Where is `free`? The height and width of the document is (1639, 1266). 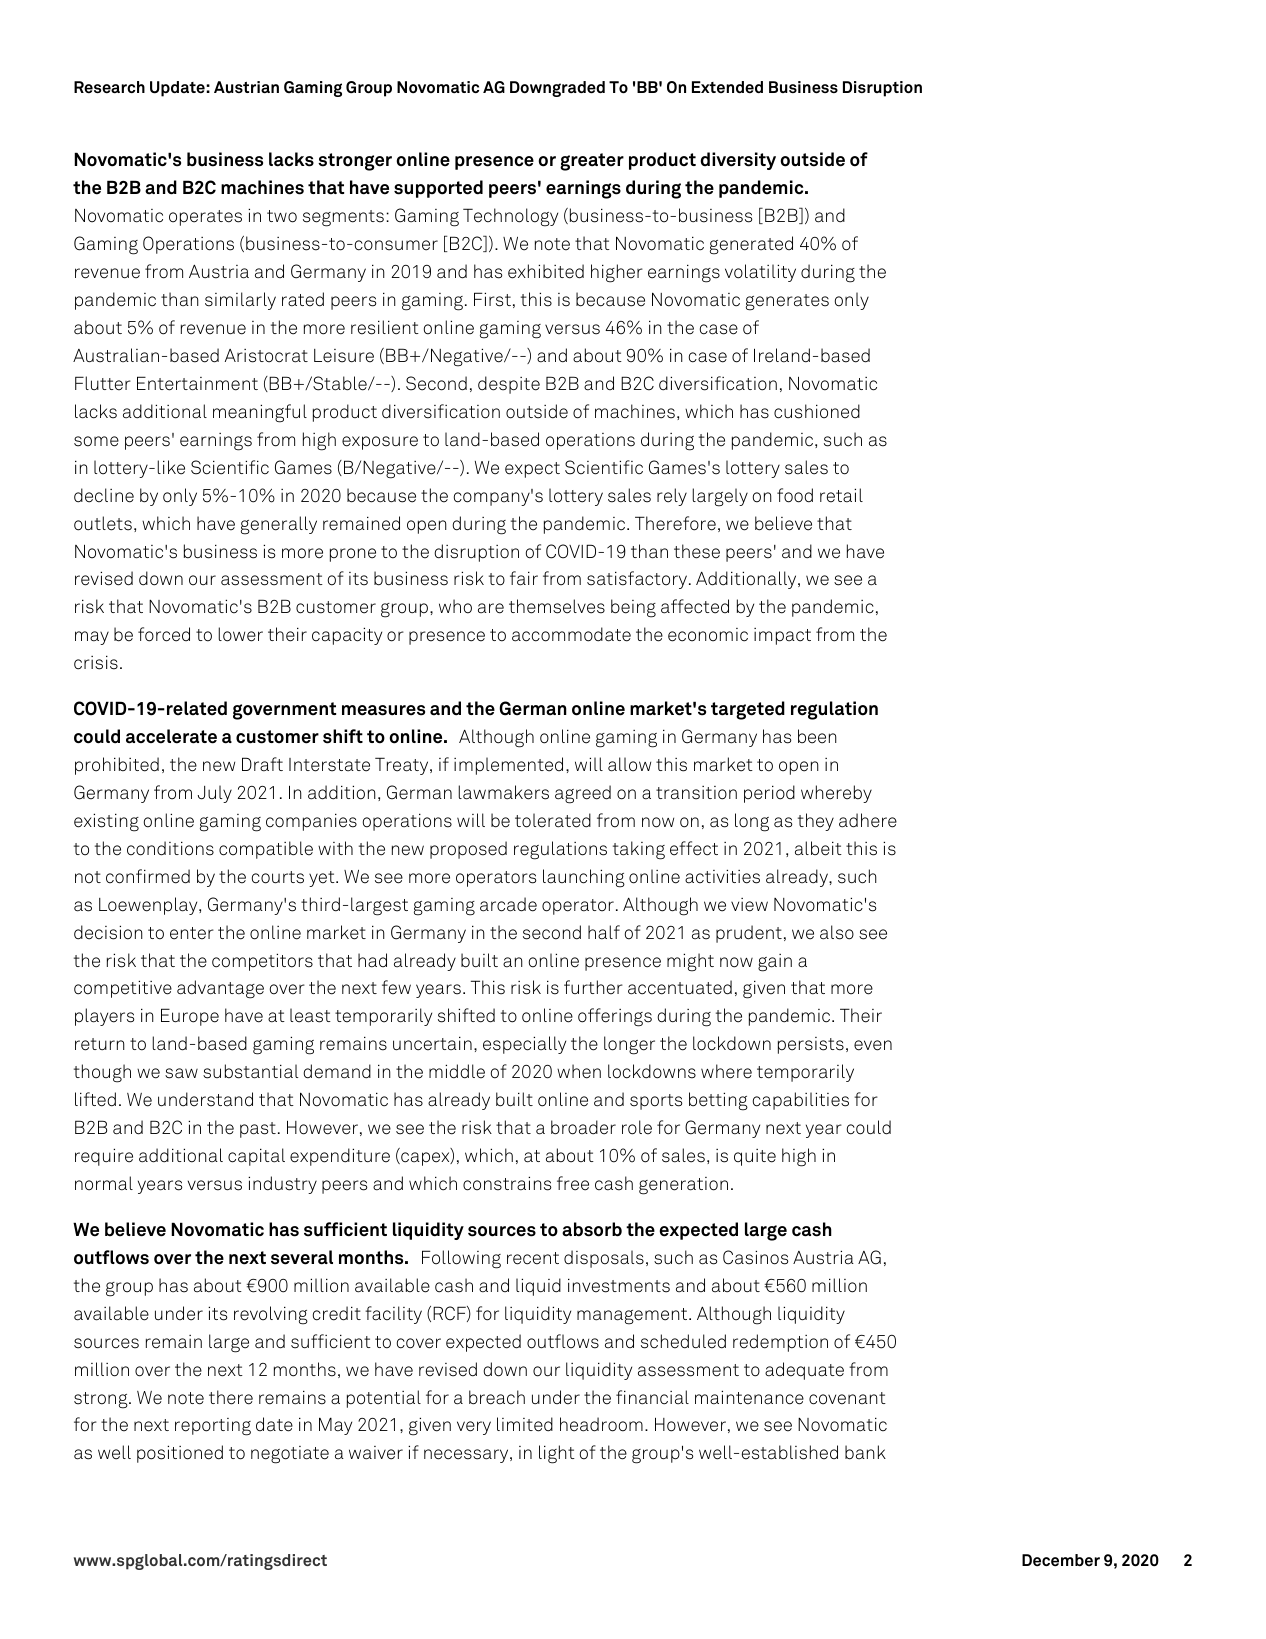 free is located at coordinates (573, 1183).
